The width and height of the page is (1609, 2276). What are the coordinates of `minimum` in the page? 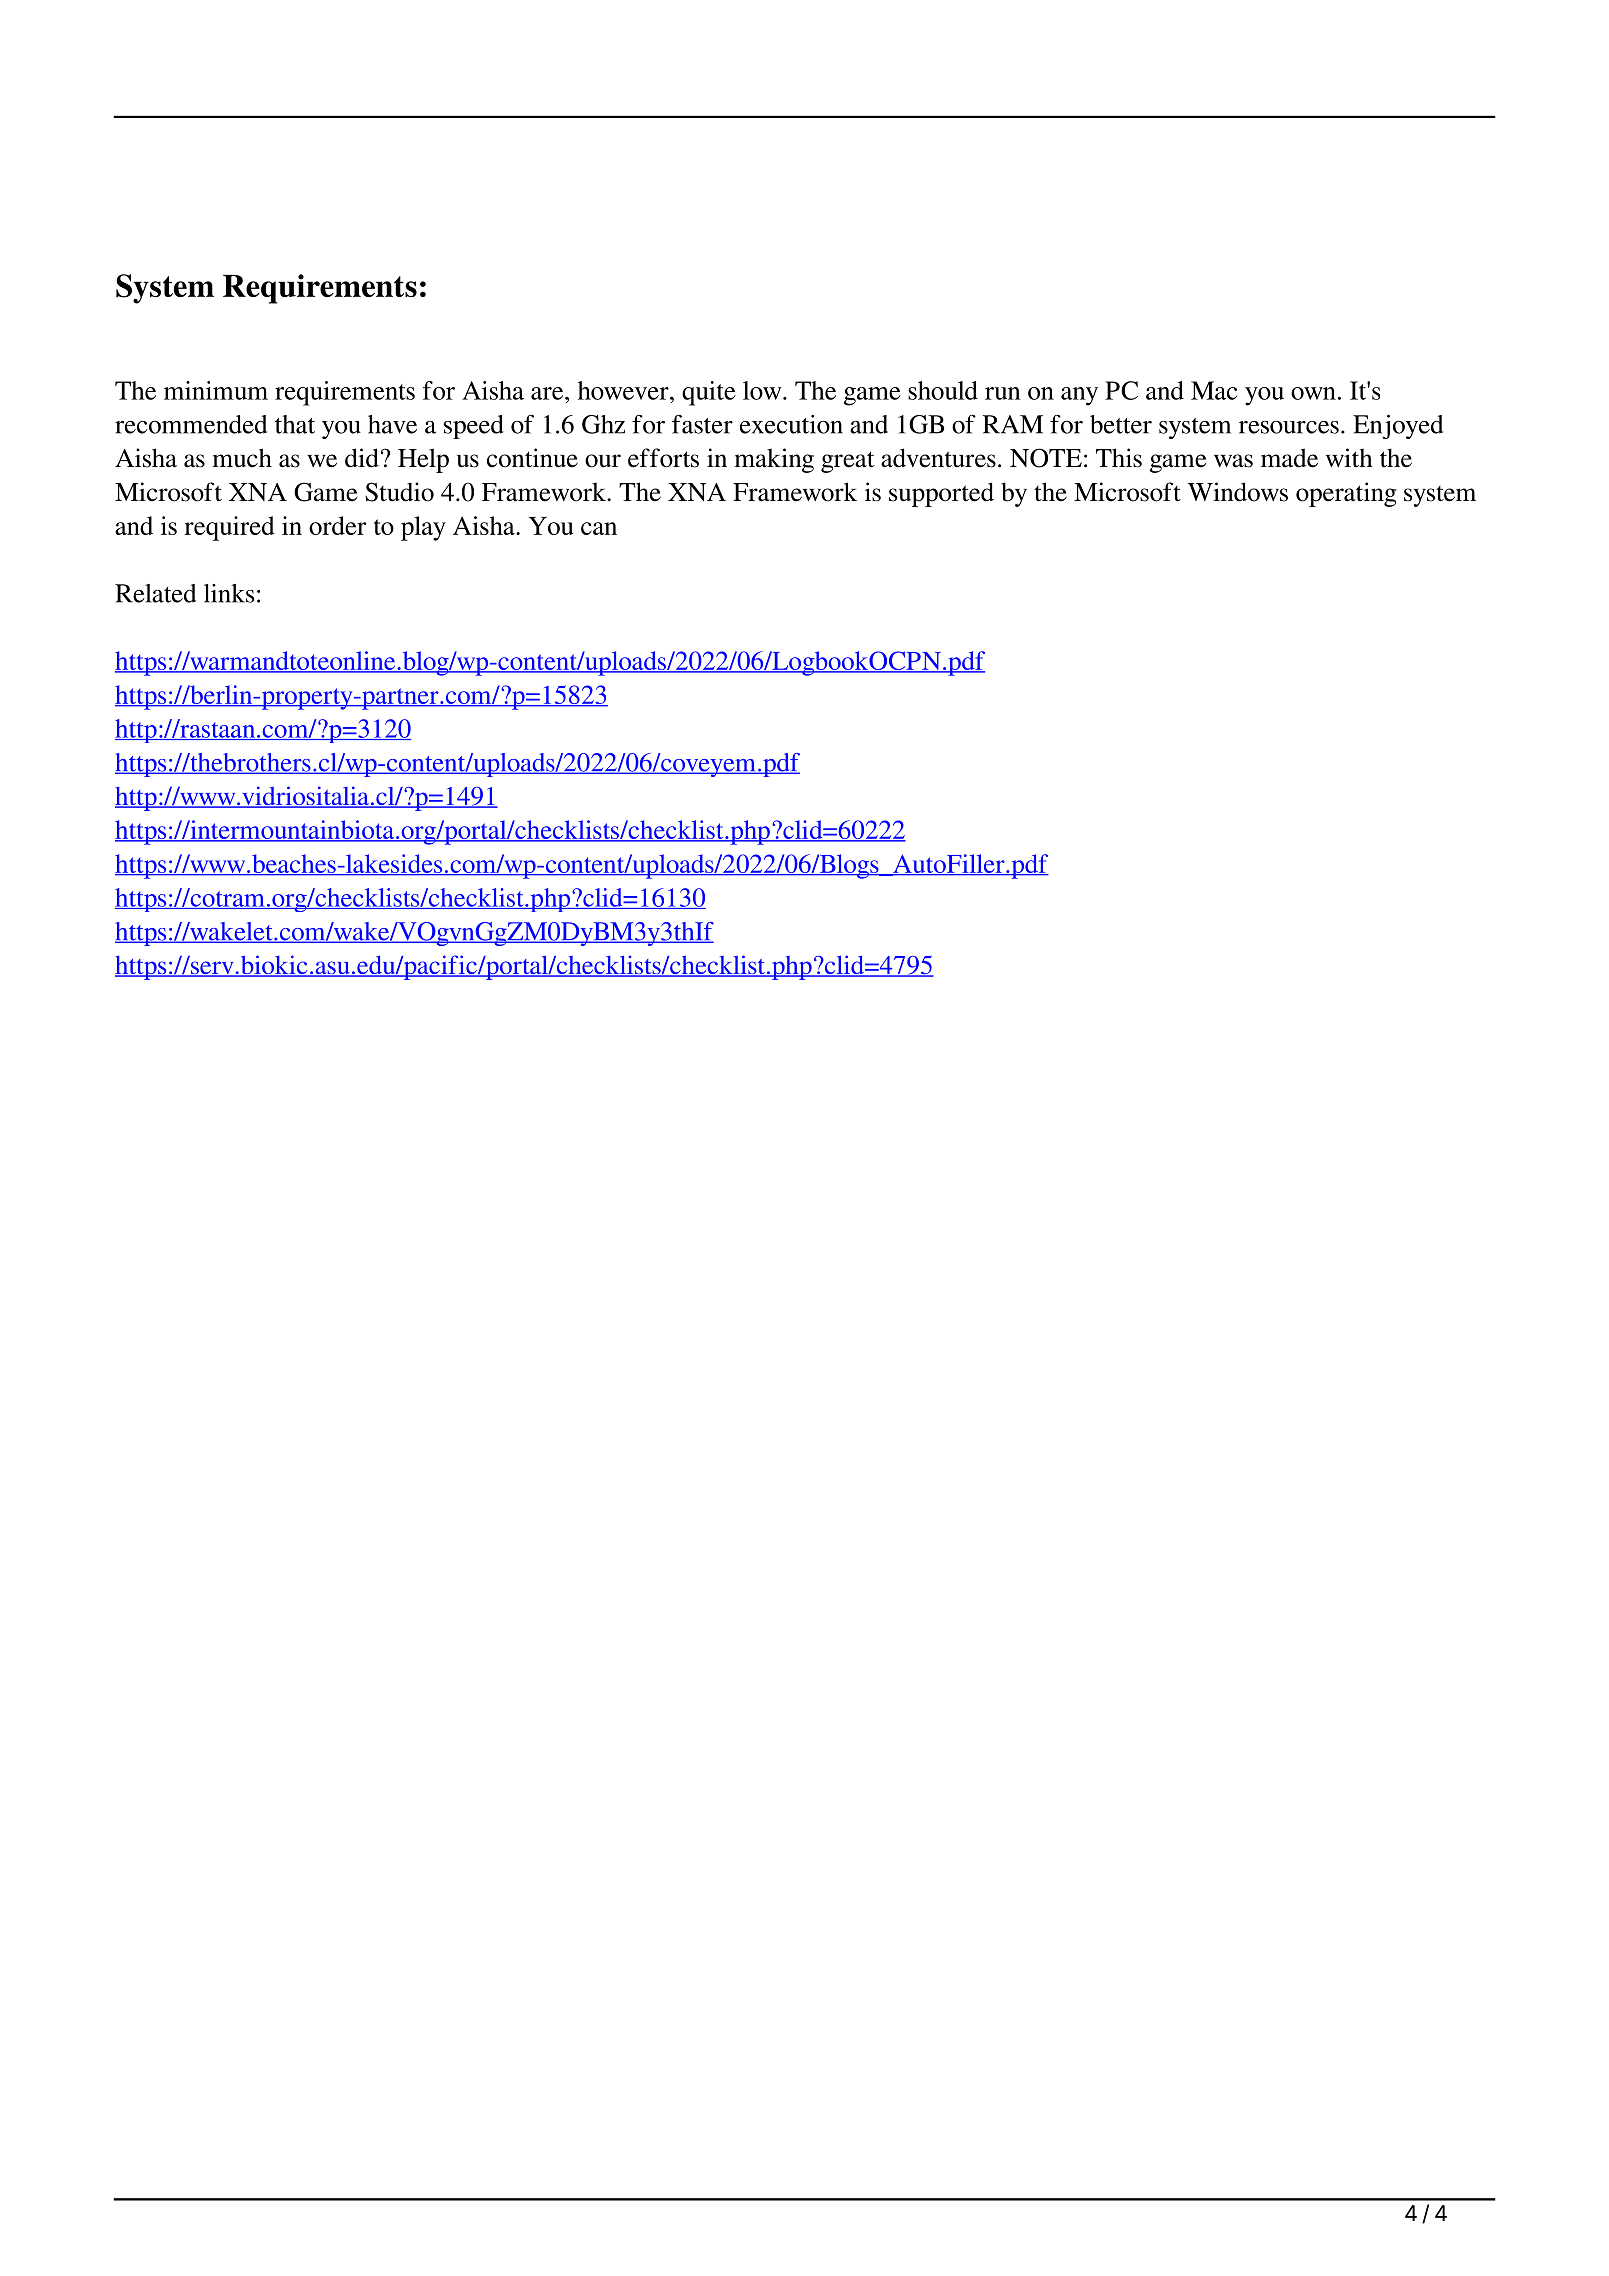 It's located at (216, 390).
